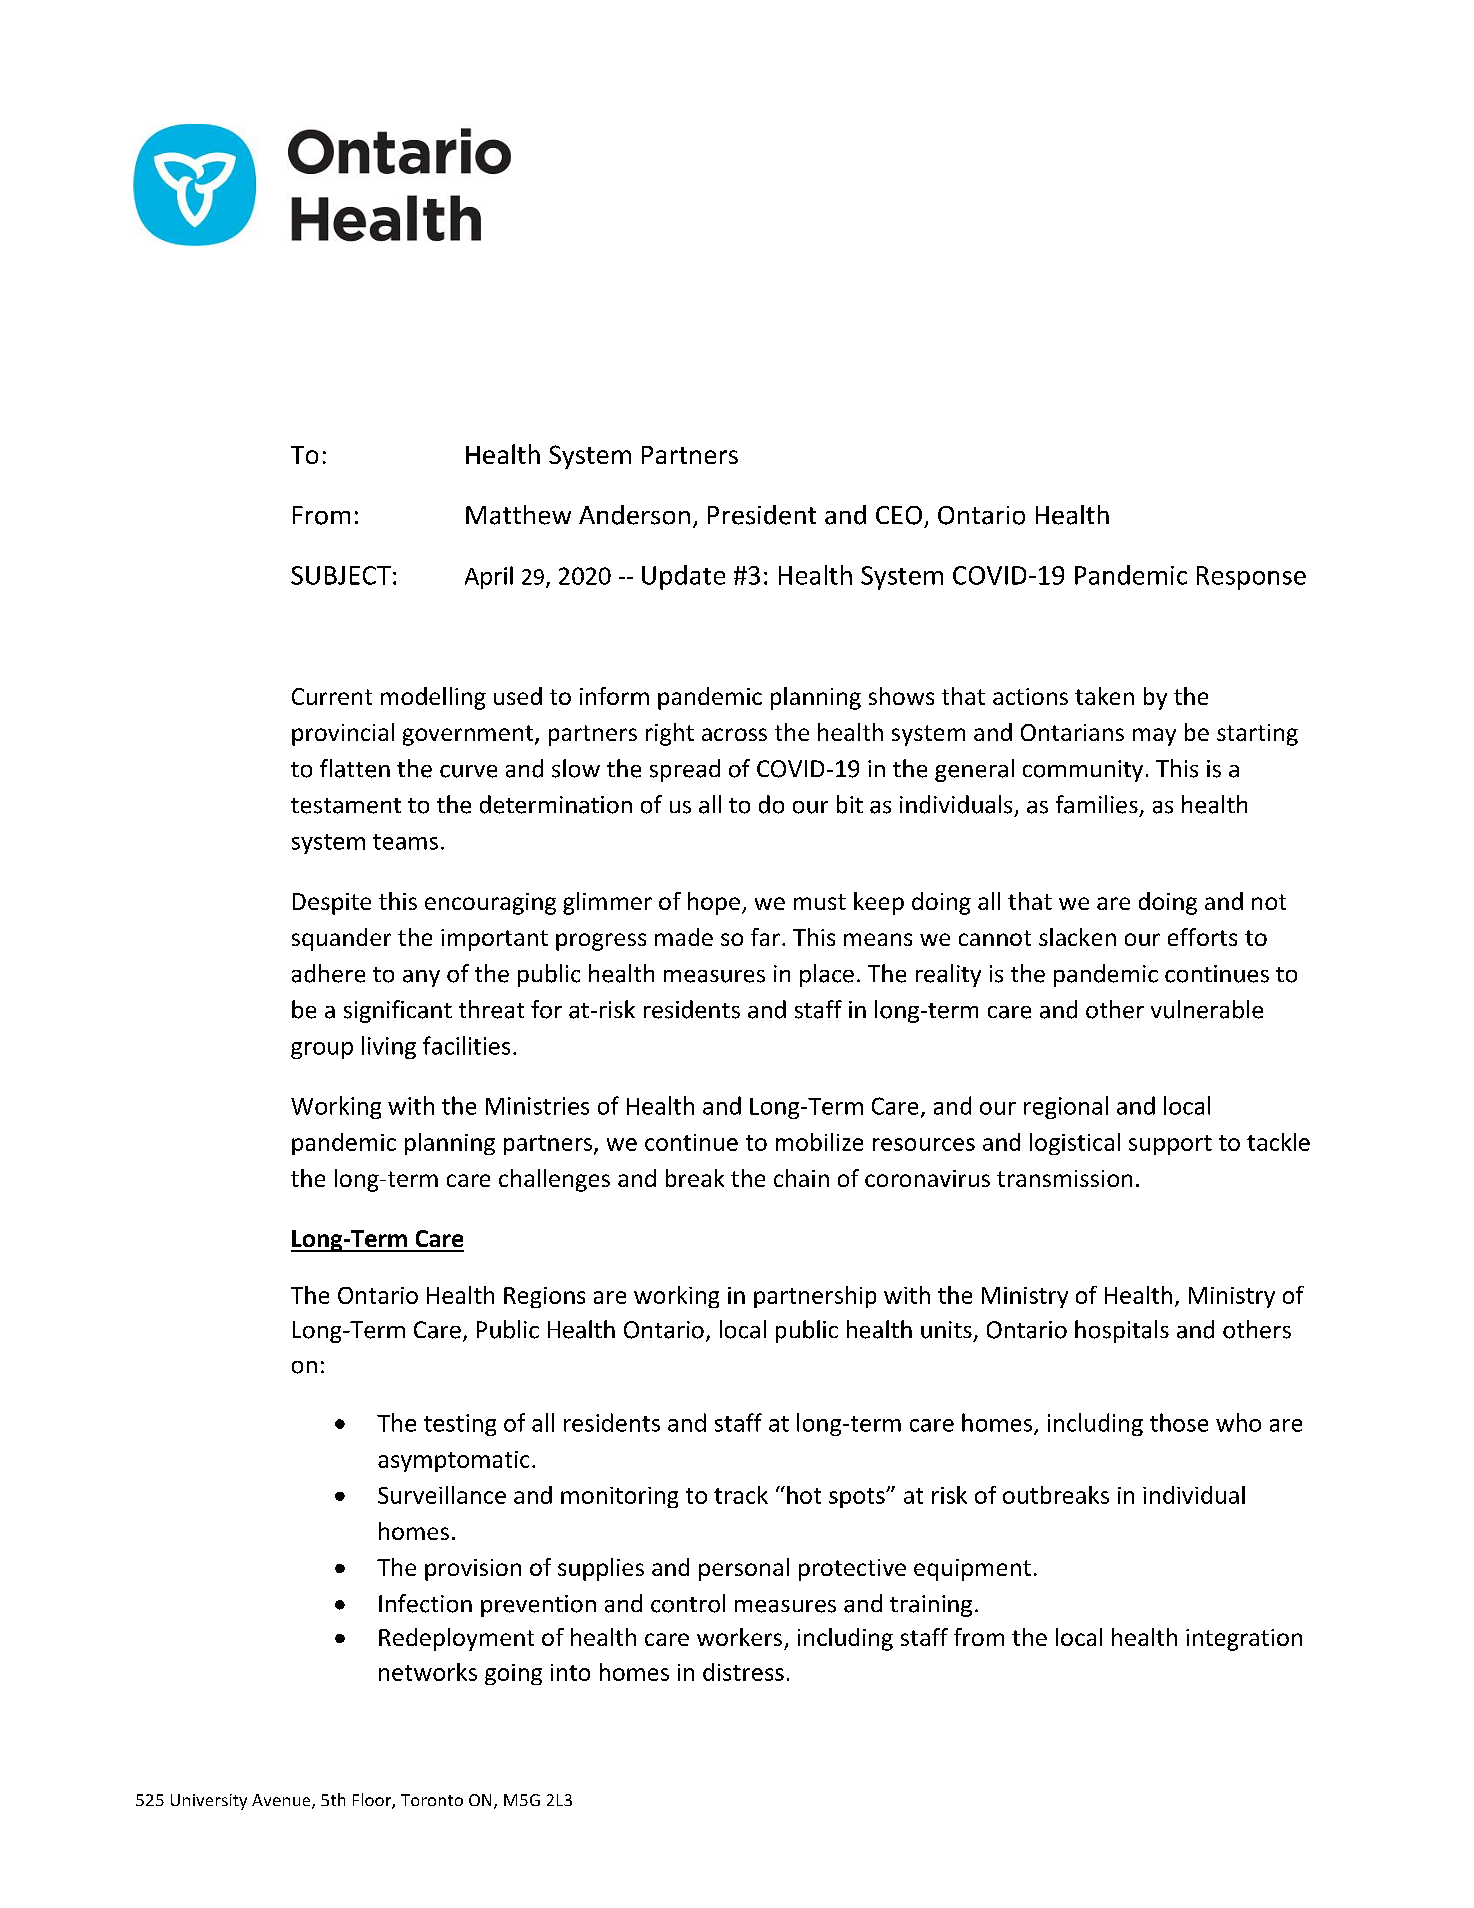  I want to click on teams, so click(405, 842).
